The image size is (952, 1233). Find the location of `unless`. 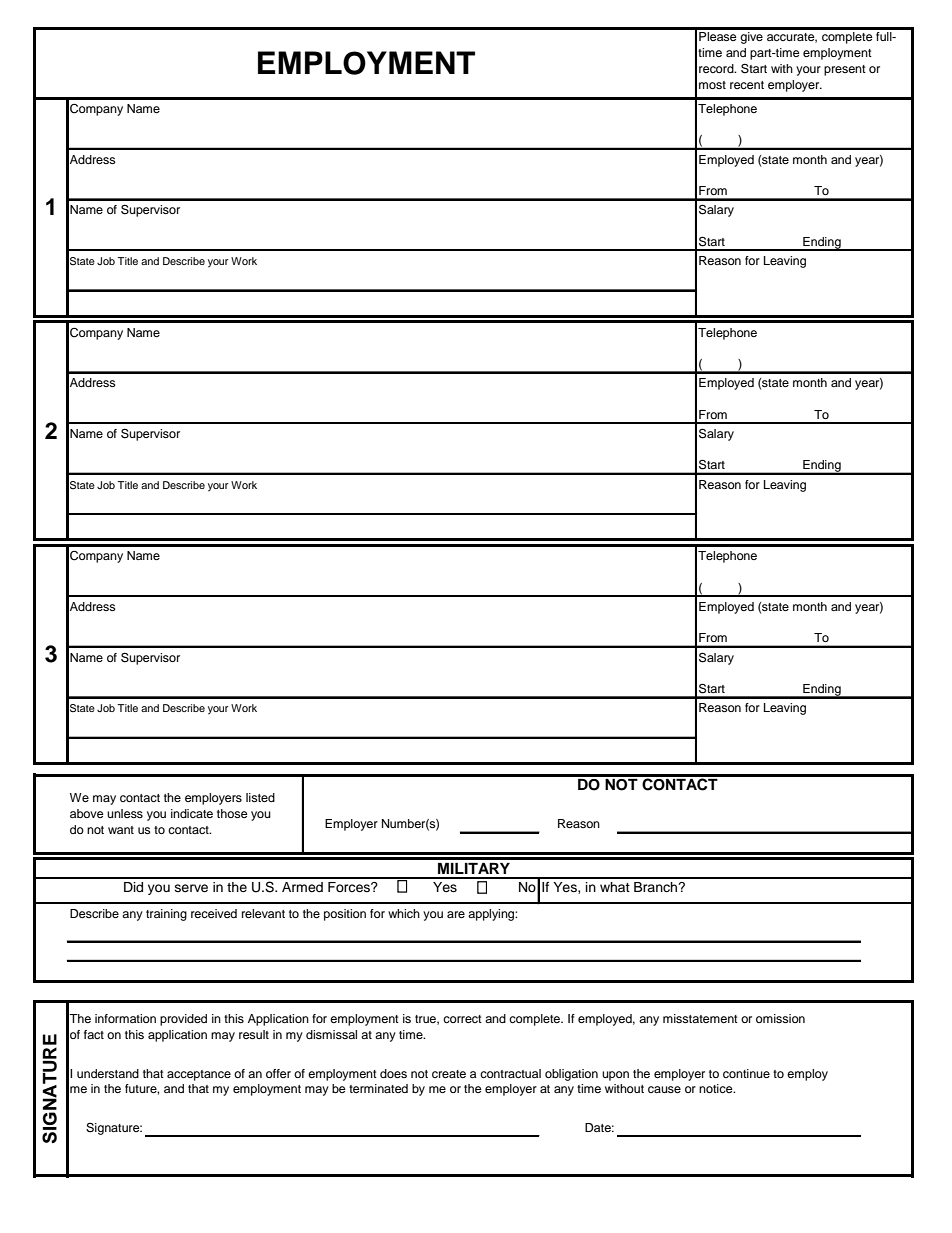

unless is located at coordinates (125, 813).
